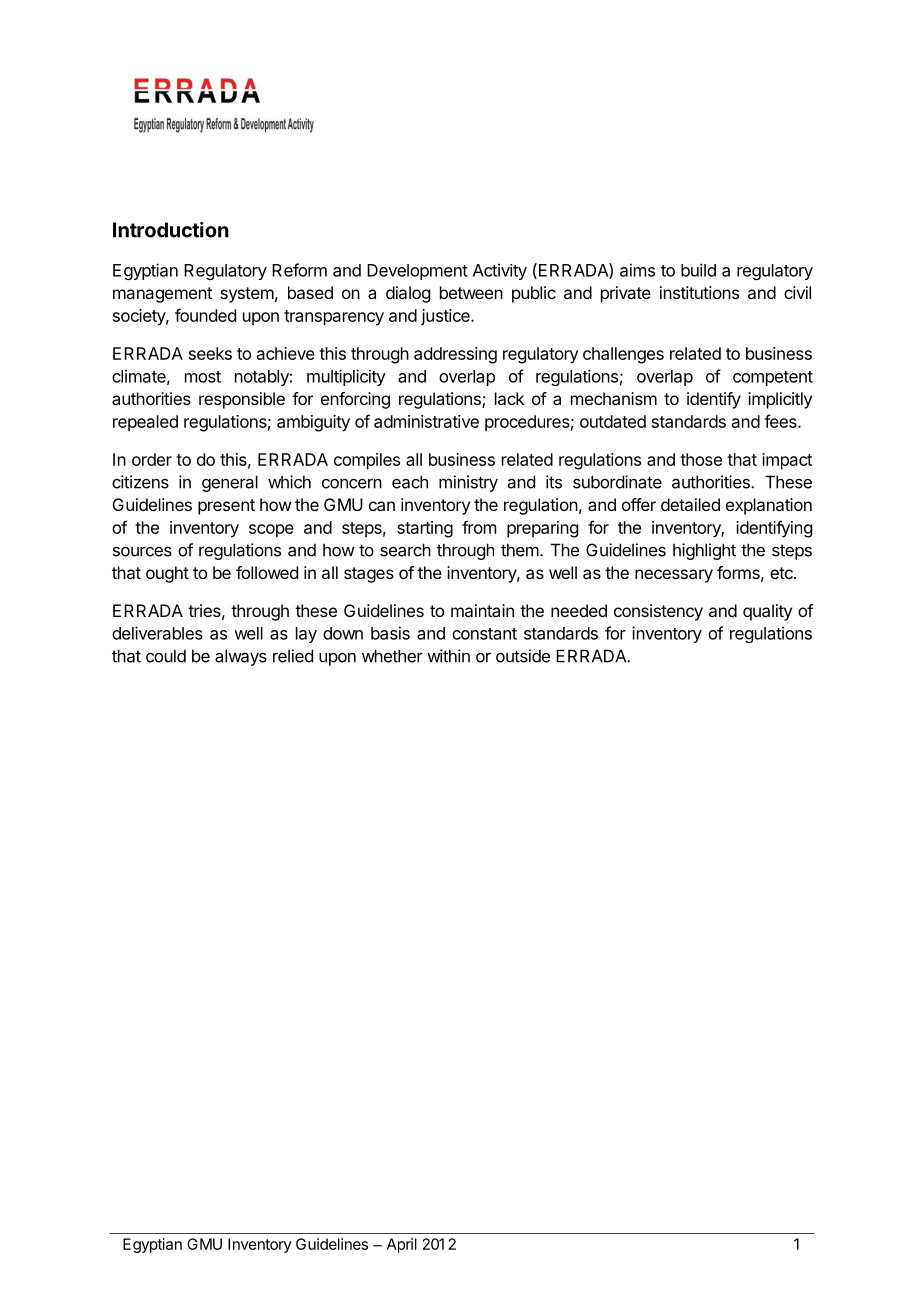 The height and width of the screenshot is (1308, 924). I want to click on highlight, so click(704, 551).
